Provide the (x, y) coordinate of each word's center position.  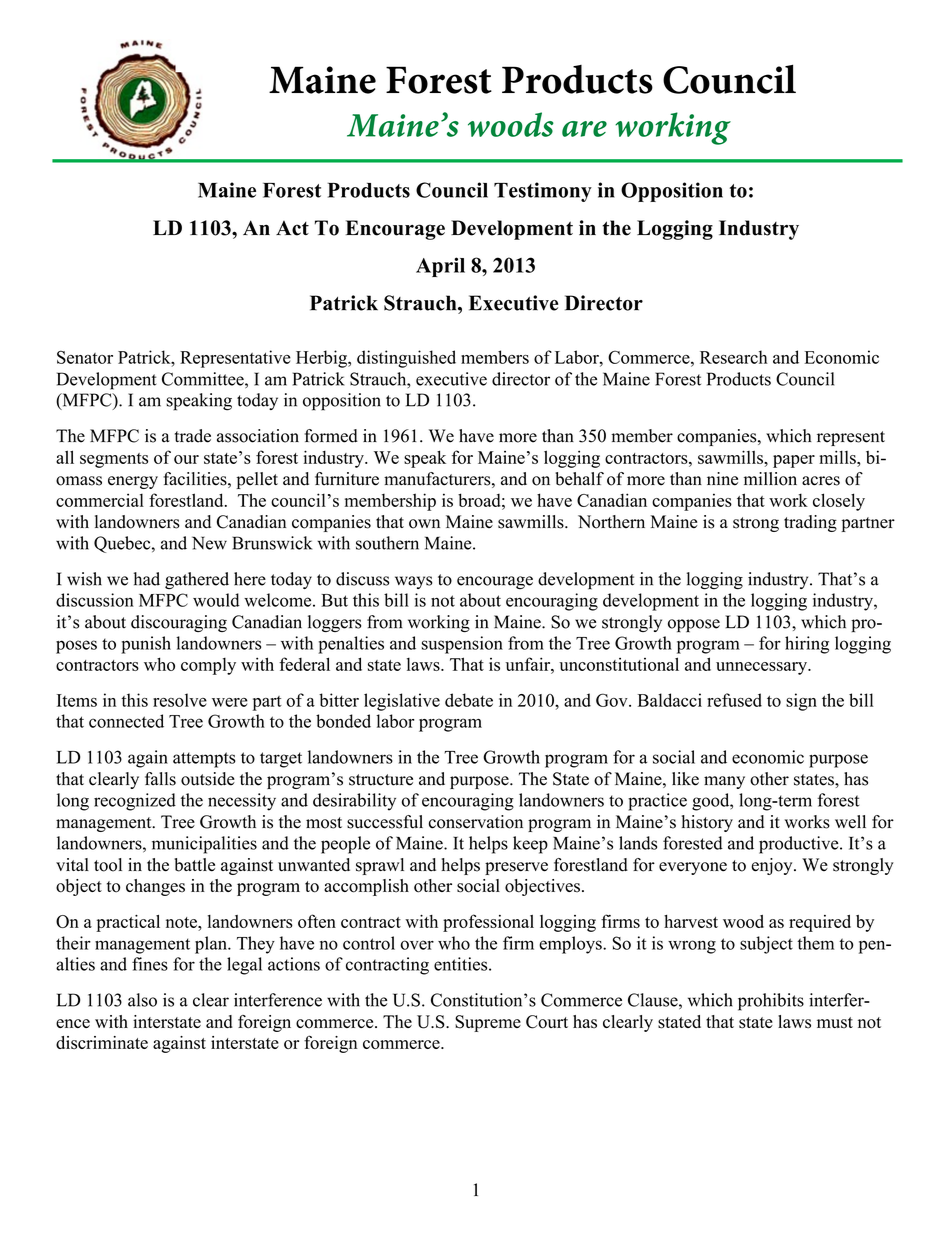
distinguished (406, 359)
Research (734, 357)
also (142, 1000)
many (724, 782)
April (440, 267)
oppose (694, 625)
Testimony (543, 192)
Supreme (488, 1023)
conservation (476, 822)
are (584, 129)
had (147, 579)
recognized (135, 802)
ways (413, 582)
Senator (85, 357)
